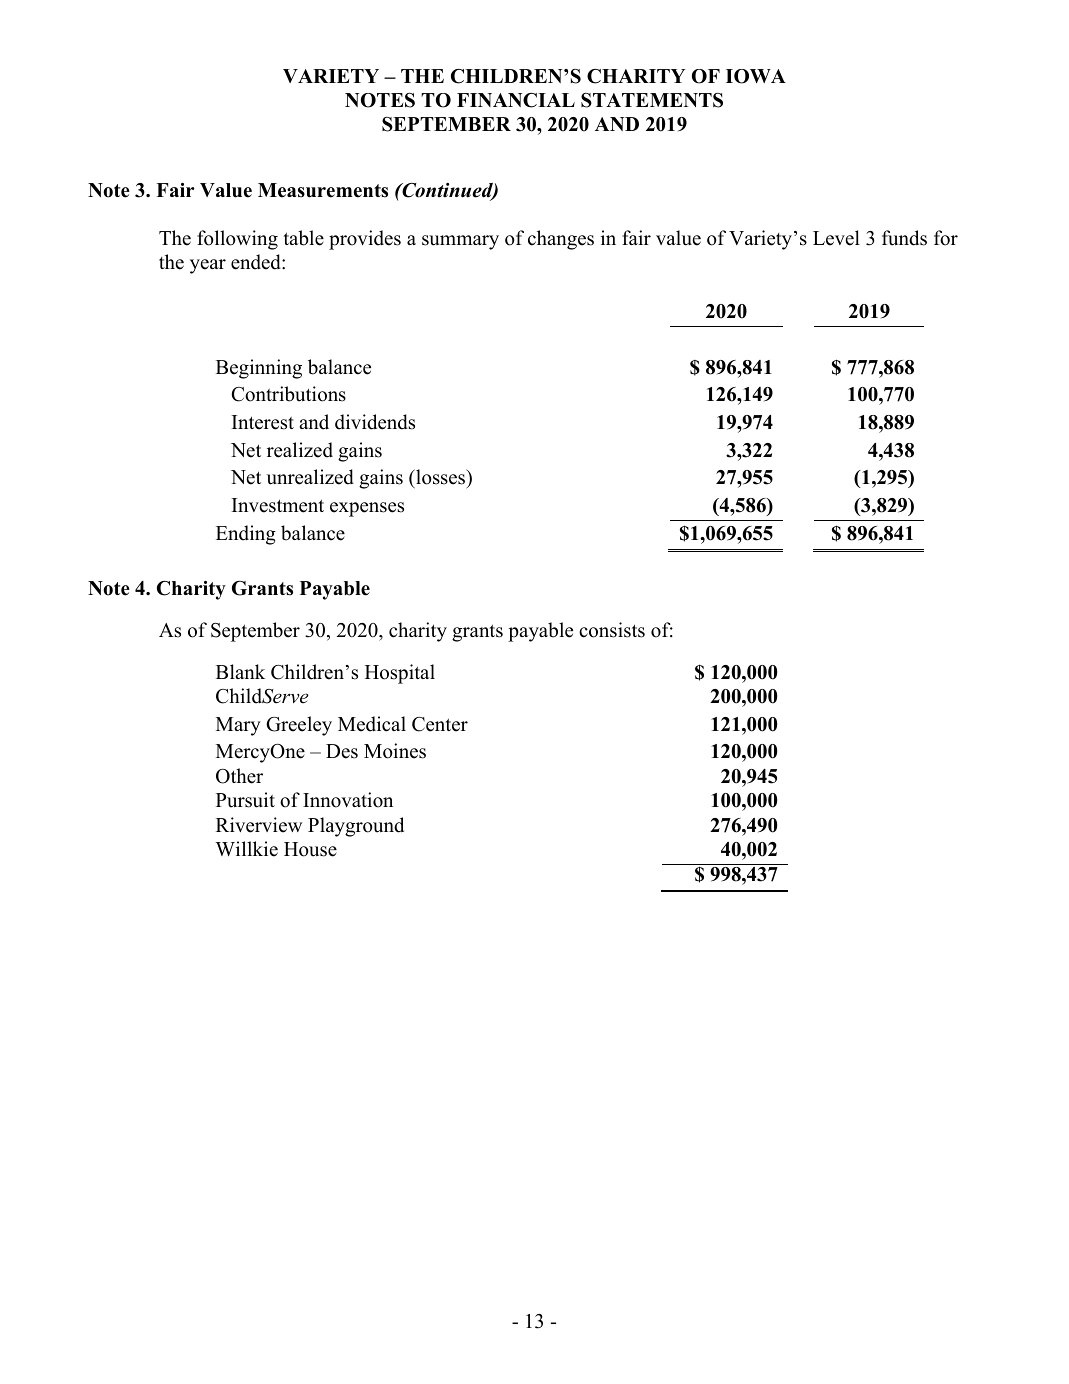 The width and height of the screenshot is (1069, 1384). Describe the element at coordinates (756, 76) in the screenshot. I see `IOWA` at that location.
